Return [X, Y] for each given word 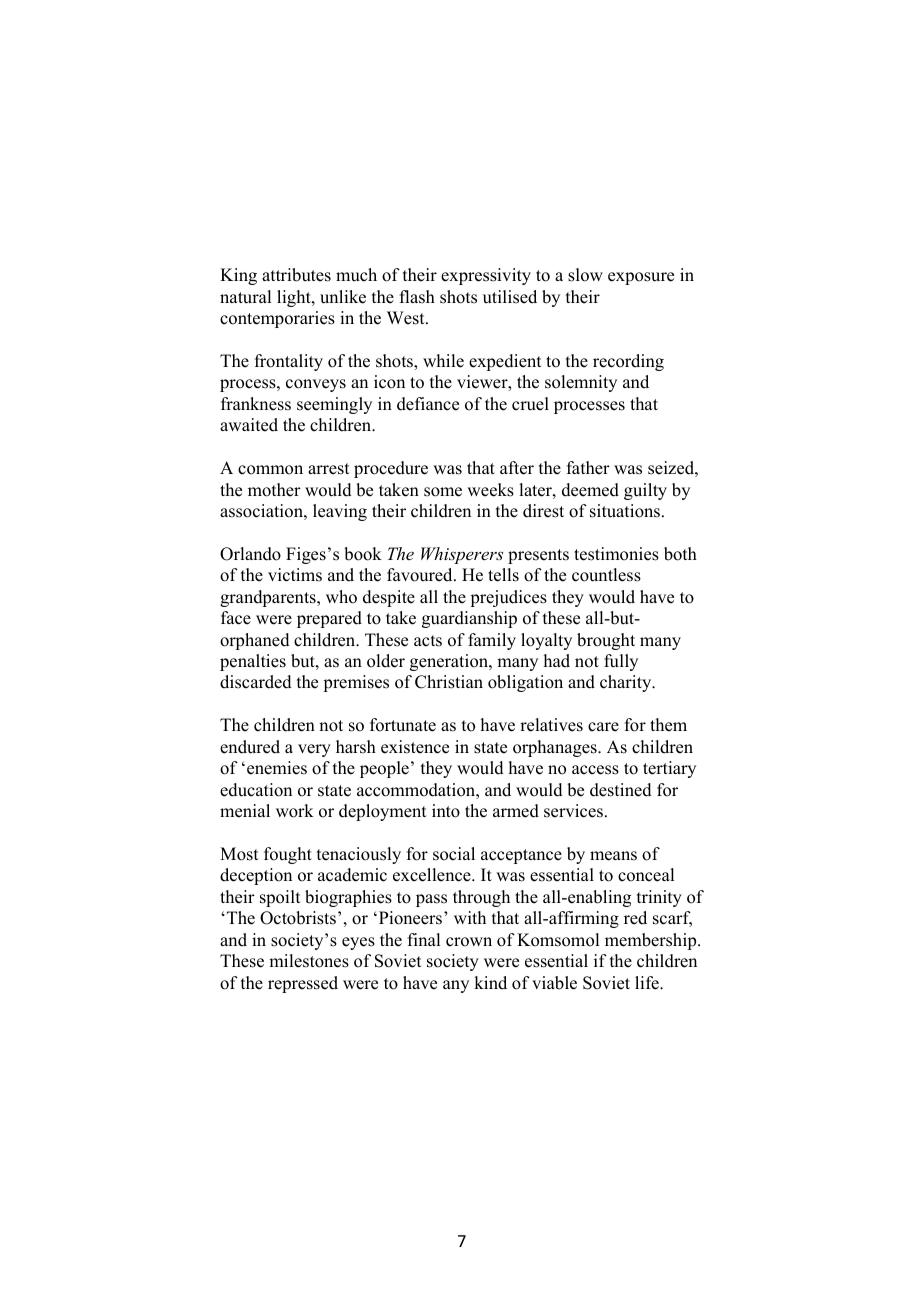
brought [606, 641]
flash [417, 297]
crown [469, 942]
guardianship [469, 619]
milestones [309, 961]
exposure [641, 278]
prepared [329, 619]
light [295, 298]
